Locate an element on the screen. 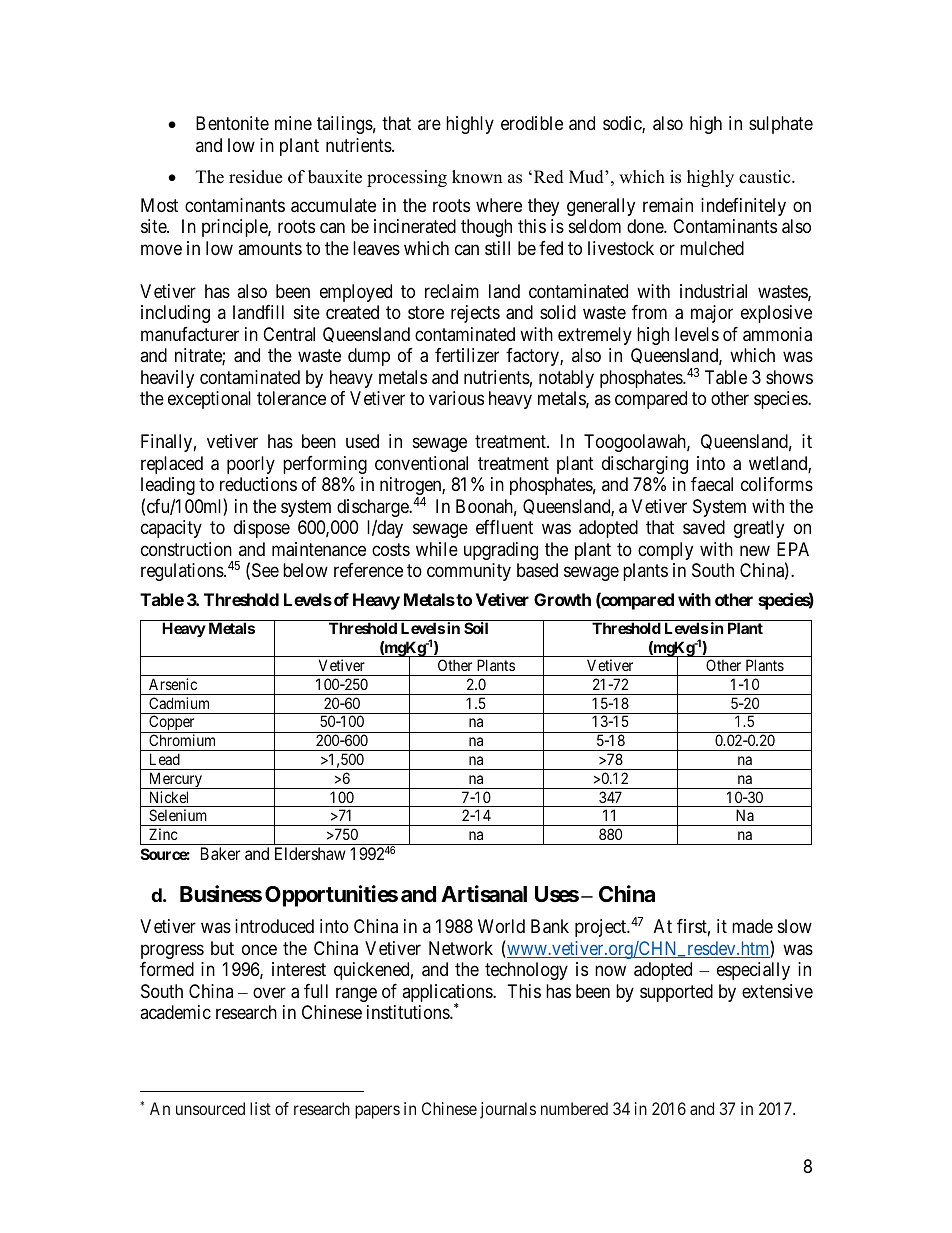 This screenshot has height=1233, width=952. new is located at coordinates (755, 550).
